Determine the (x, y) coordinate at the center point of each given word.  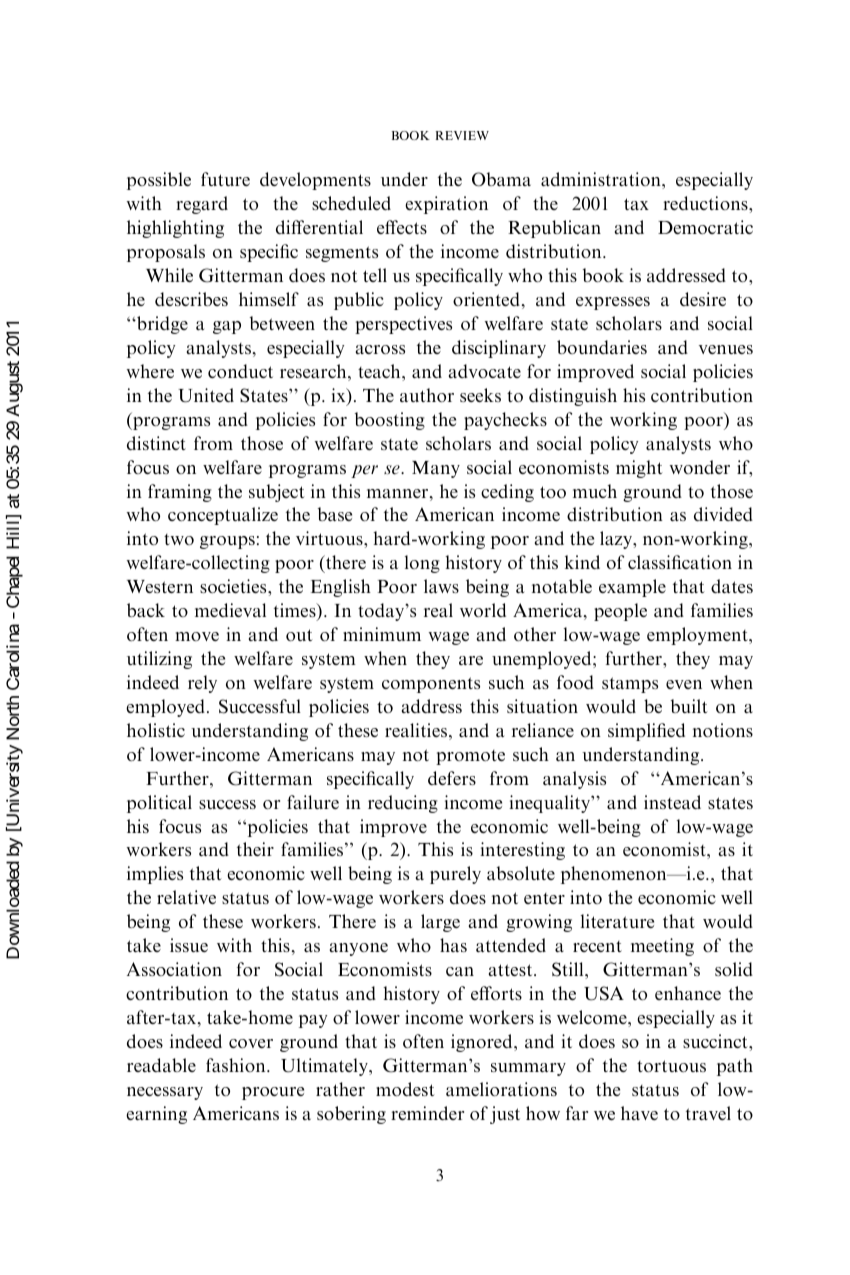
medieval (230, 610)
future (225, 179)
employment (698, 636)
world (483, 610)
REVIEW (462, 135)
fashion (237, 1065)
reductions (706, 203)
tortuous (671, 1066)
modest (405, 1089)
